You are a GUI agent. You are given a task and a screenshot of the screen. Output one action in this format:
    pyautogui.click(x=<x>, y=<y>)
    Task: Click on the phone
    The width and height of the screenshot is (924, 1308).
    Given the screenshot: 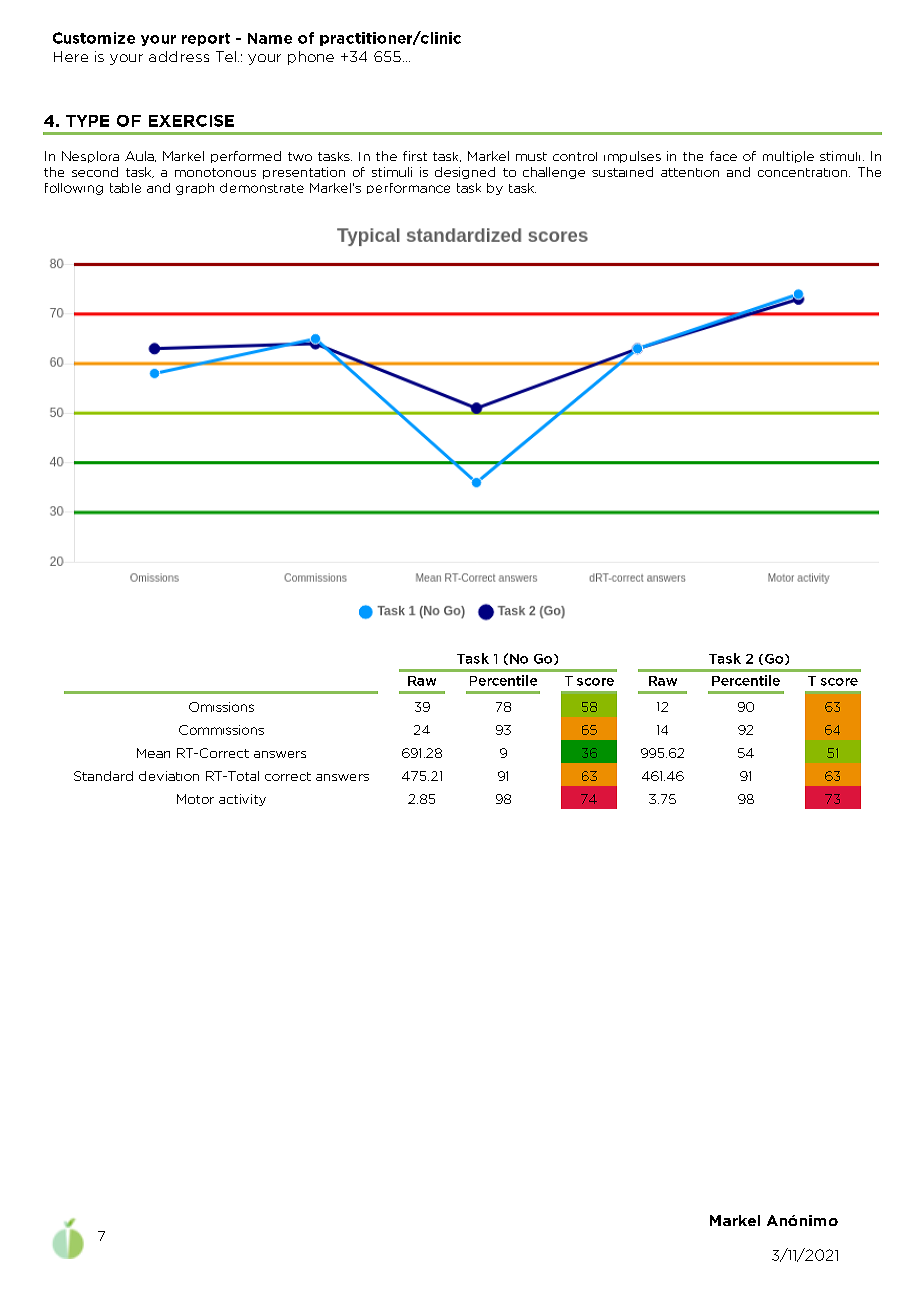 What is the action you would take?
    pyautogui.click(x=311, y=58)
